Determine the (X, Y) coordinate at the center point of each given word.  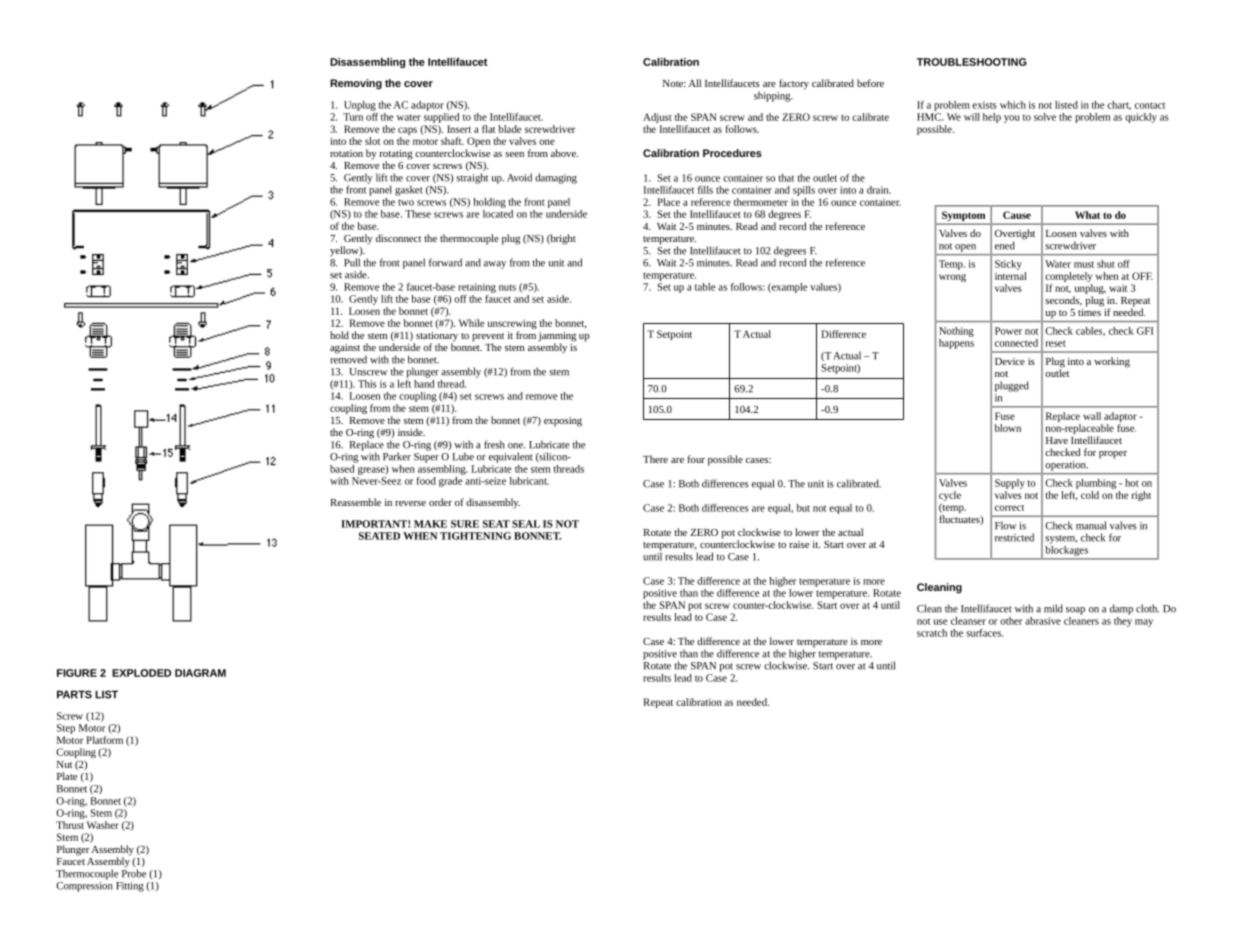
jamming (557, 338)
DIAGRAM (200, 673)
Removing (356, 84)
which (1013, 105)
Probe (134, 872)
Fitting (130, 887)
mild (1053, 608)
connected (1016, 343)
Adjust (657, 118)
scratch (932, 633)
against (345, 349)
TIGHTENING (475, 536)
